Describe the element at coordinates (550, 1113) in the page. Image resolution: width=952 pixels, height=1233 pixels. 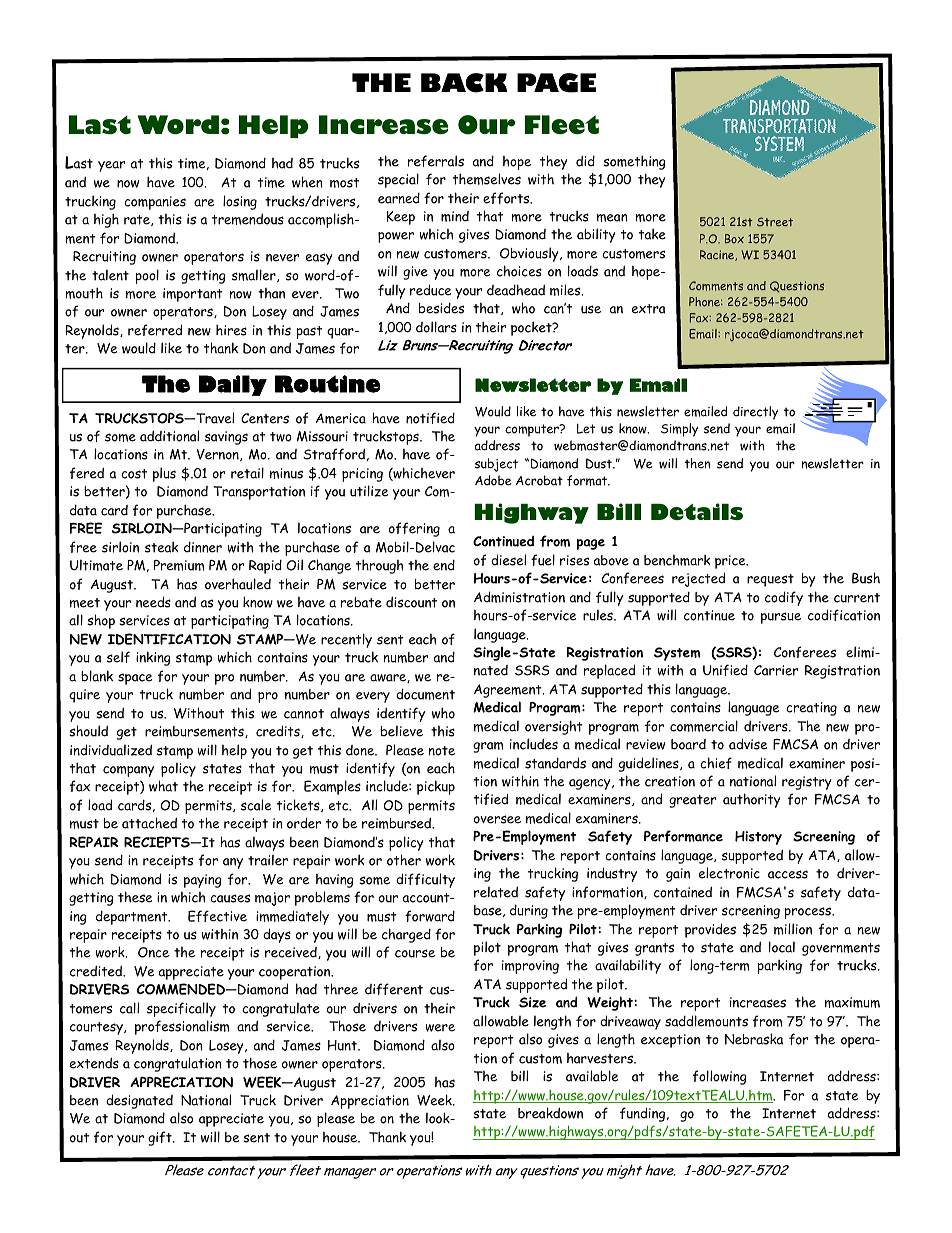
I see `breakdown` at that location.
